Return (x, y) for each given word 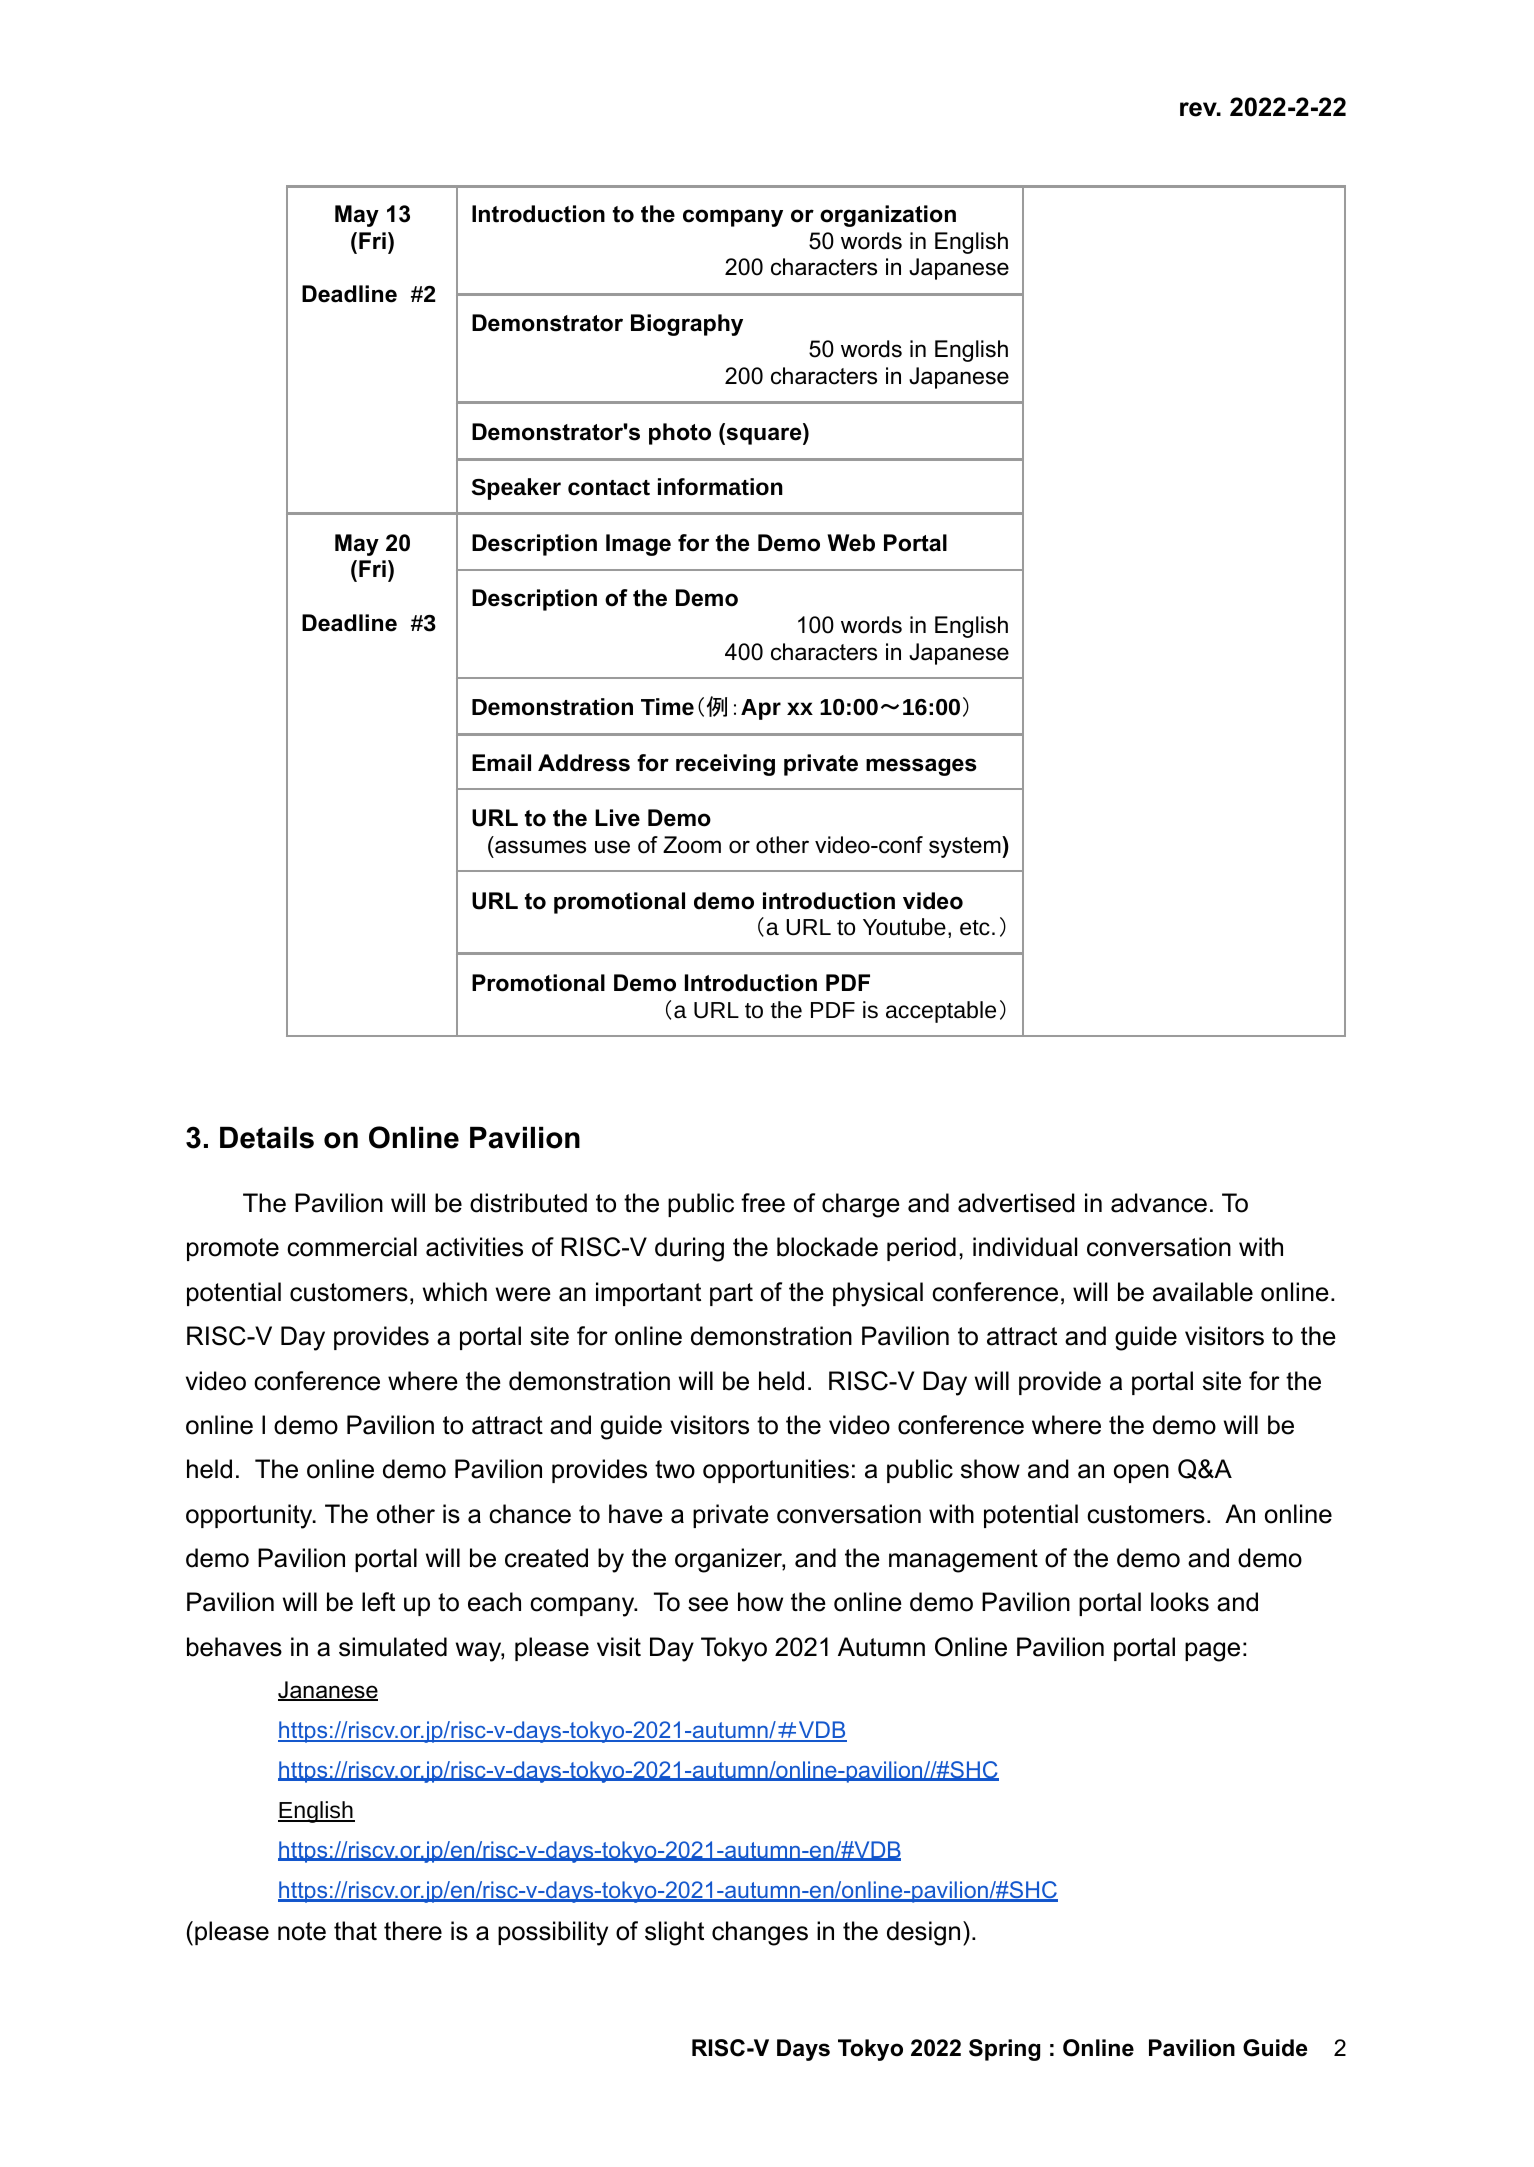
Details (267, 1138)
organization (888, 216)
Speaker (516, 489)
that (355, 1931)
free (763, 1203)
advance (1159, 1203)
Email (501, 763)
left (378, 1602)
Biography (687, 325)
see (708, 1604)
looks (1180, 1602)
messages (921, 767)
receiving (725, 765)
